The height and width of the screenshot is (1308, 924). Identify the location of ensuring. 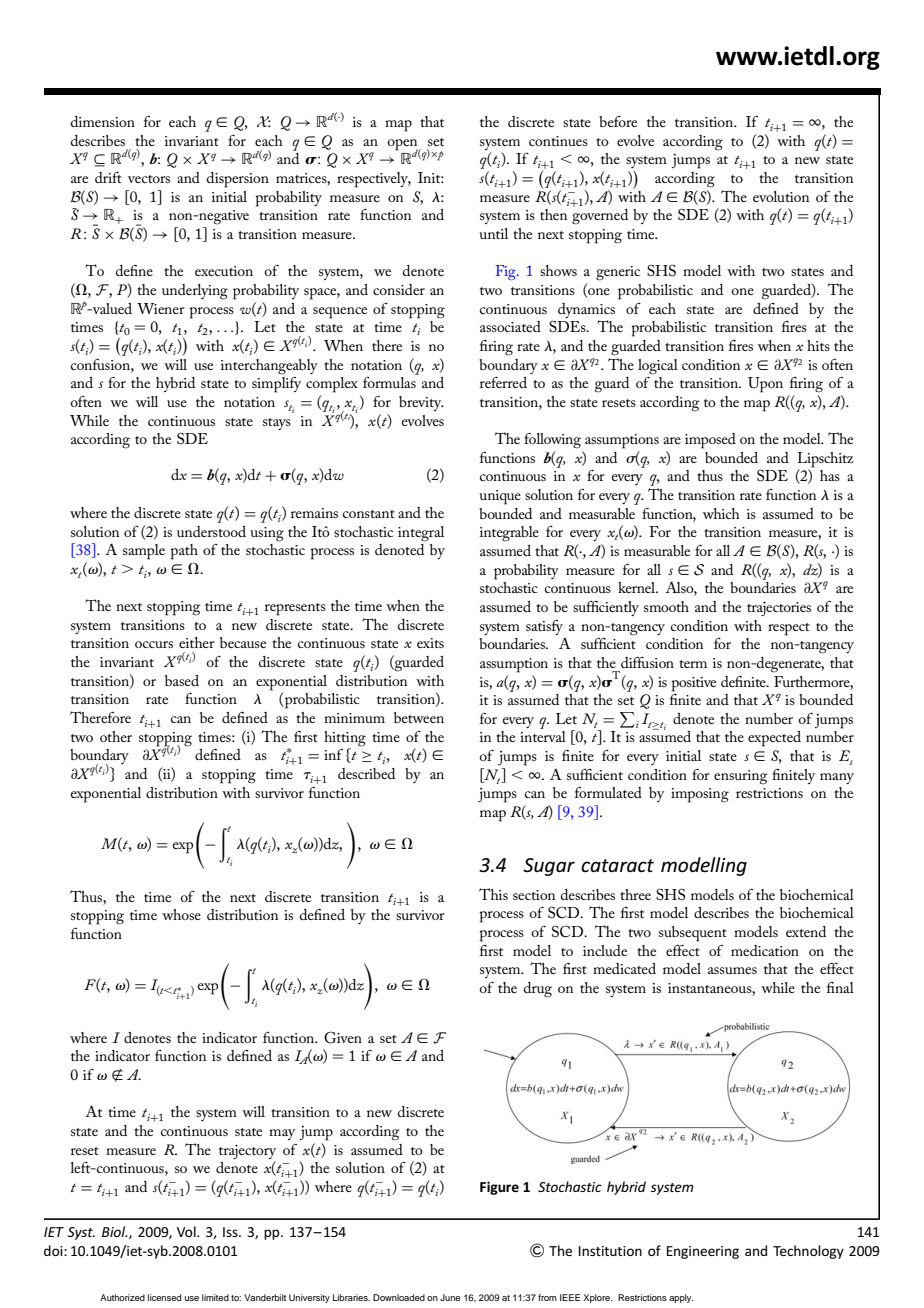
(741, 777).
